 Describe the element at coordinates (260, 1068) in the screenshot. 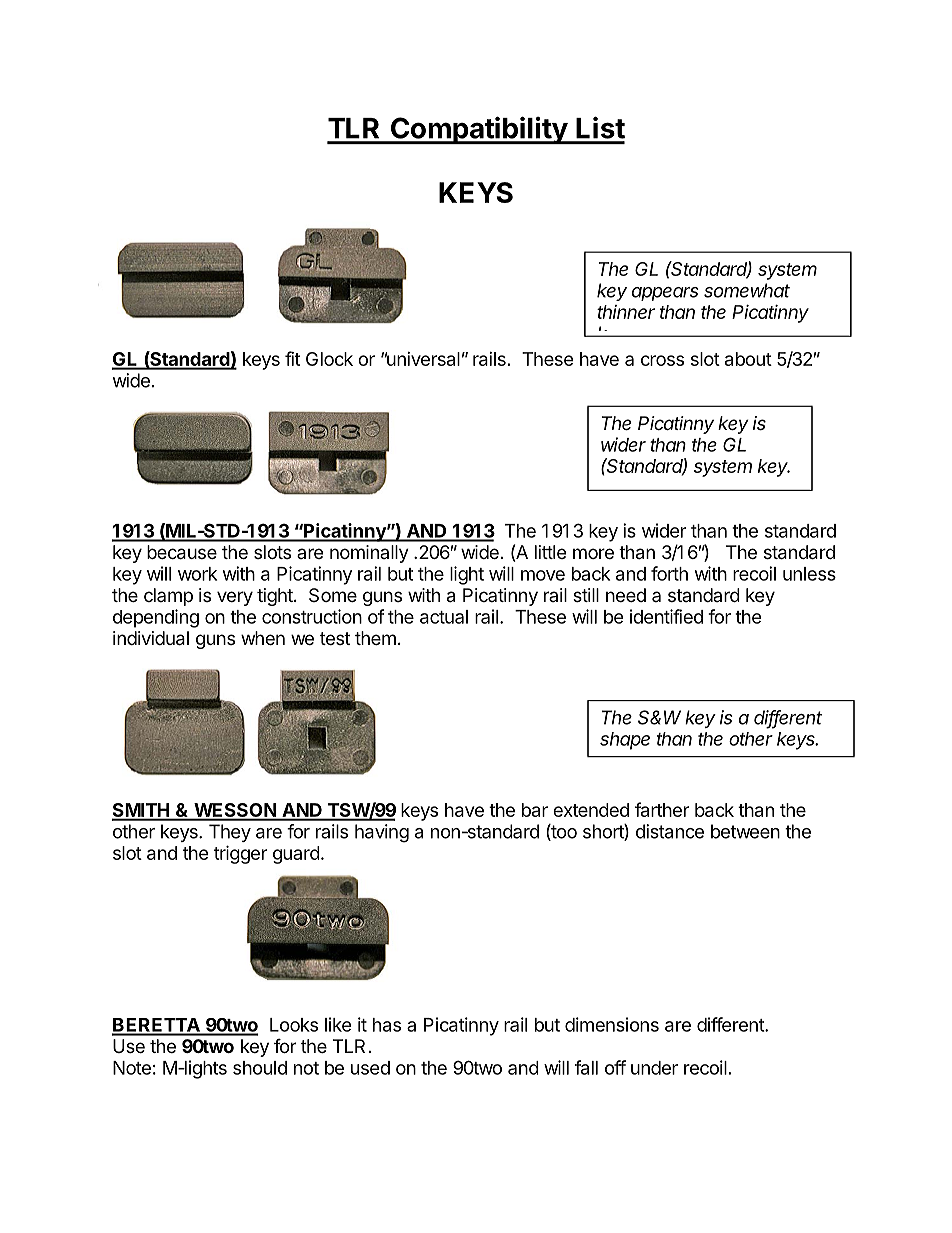

I see `should` at that location.
